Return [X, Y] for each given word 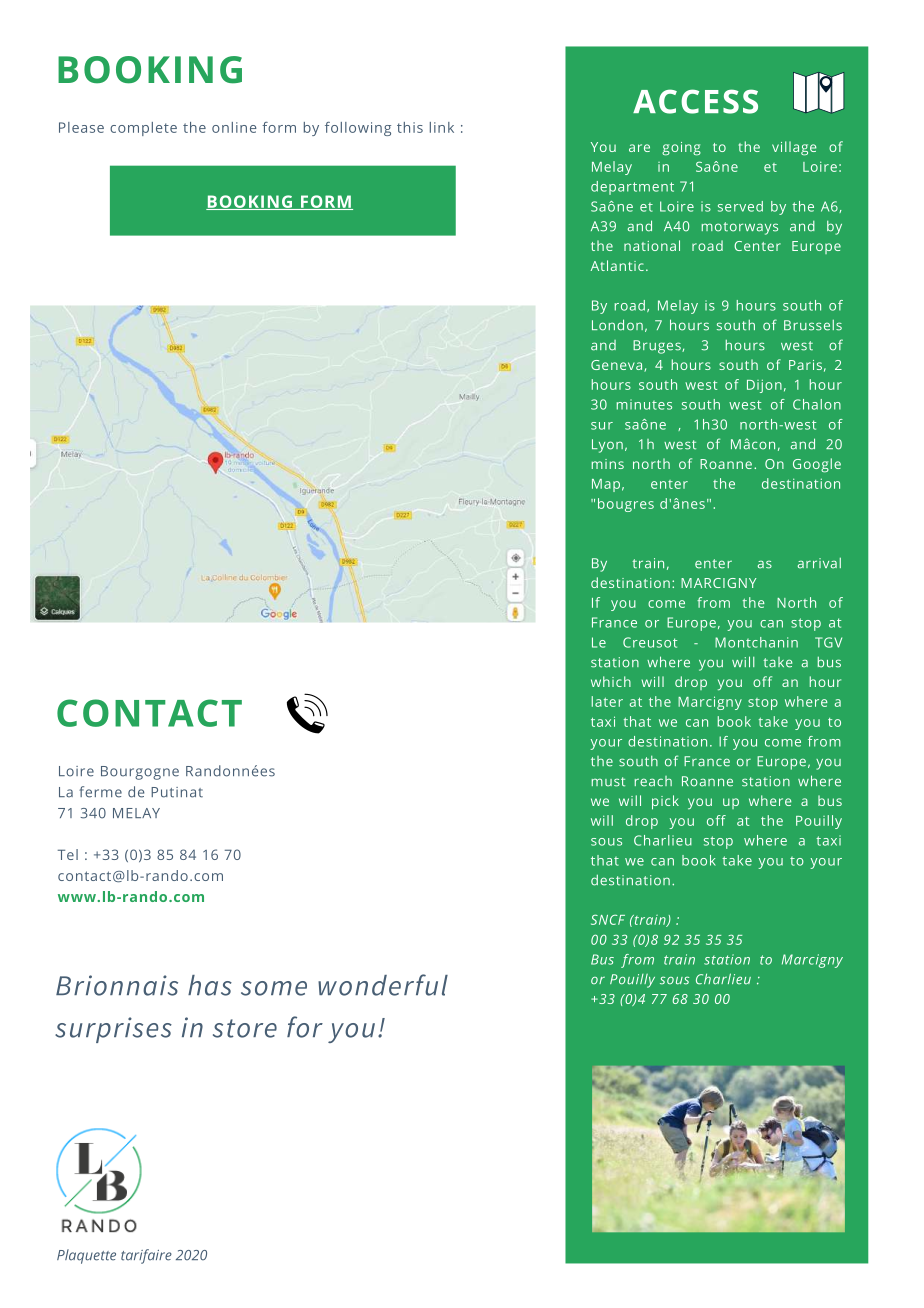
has [210, 985]
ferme [100, 792]
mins [608, 464]
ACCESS [695, 101]
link [442, 127]
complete [143, 129]
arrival [819, 563]
